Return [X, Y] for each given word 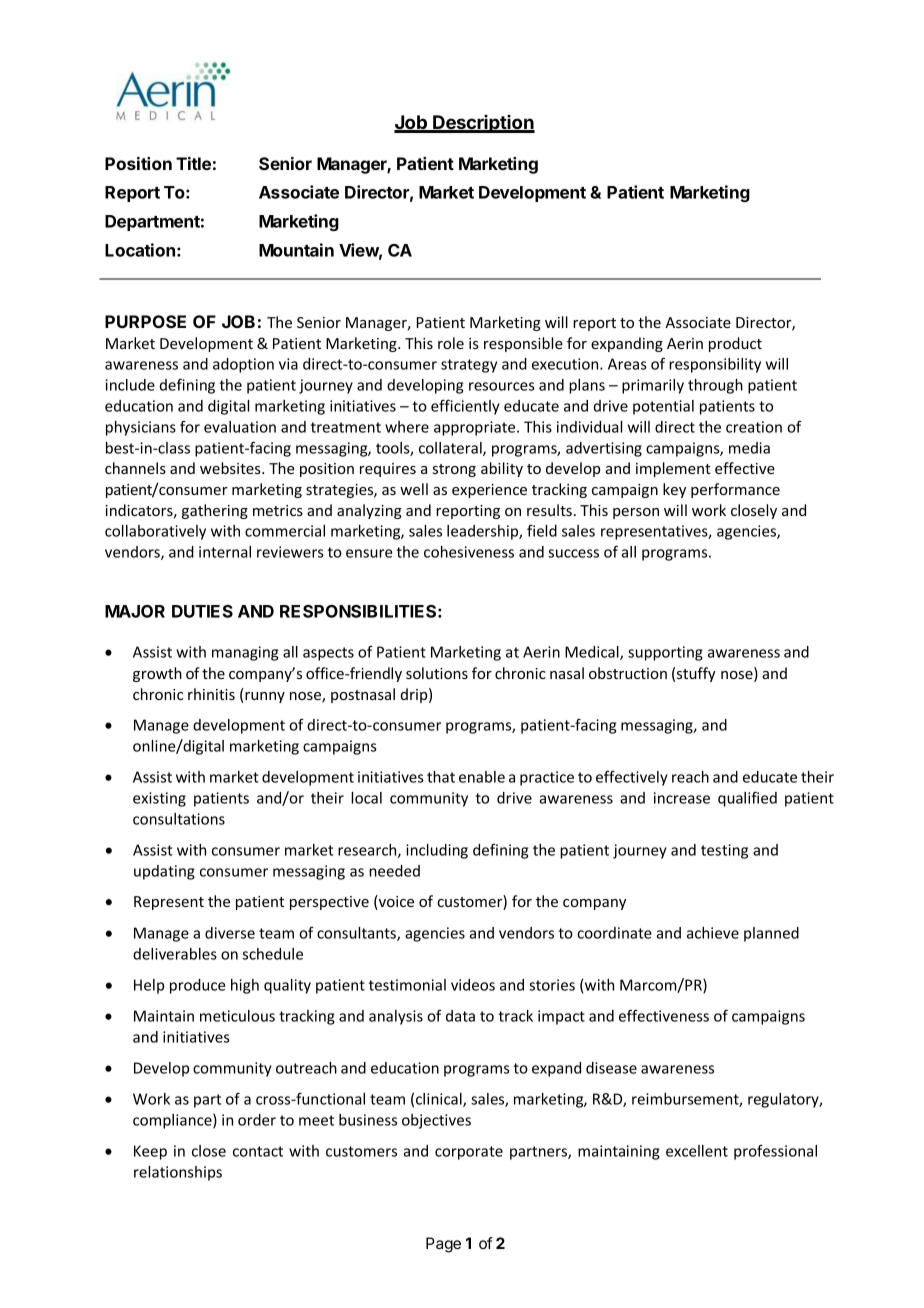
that [441, 777]
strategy [469, 366]
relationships [178, 1173]
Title [193, 163]
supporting [665, 653]
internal [225, 552]
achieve [713, 933]
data [460, 1016]
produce [197, 986]
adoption [243, 365]
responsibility [715, 365]
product [735, 344]
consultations [179, 819]
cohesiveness [469, 552]
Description [483, 124]
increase [682, 798]
